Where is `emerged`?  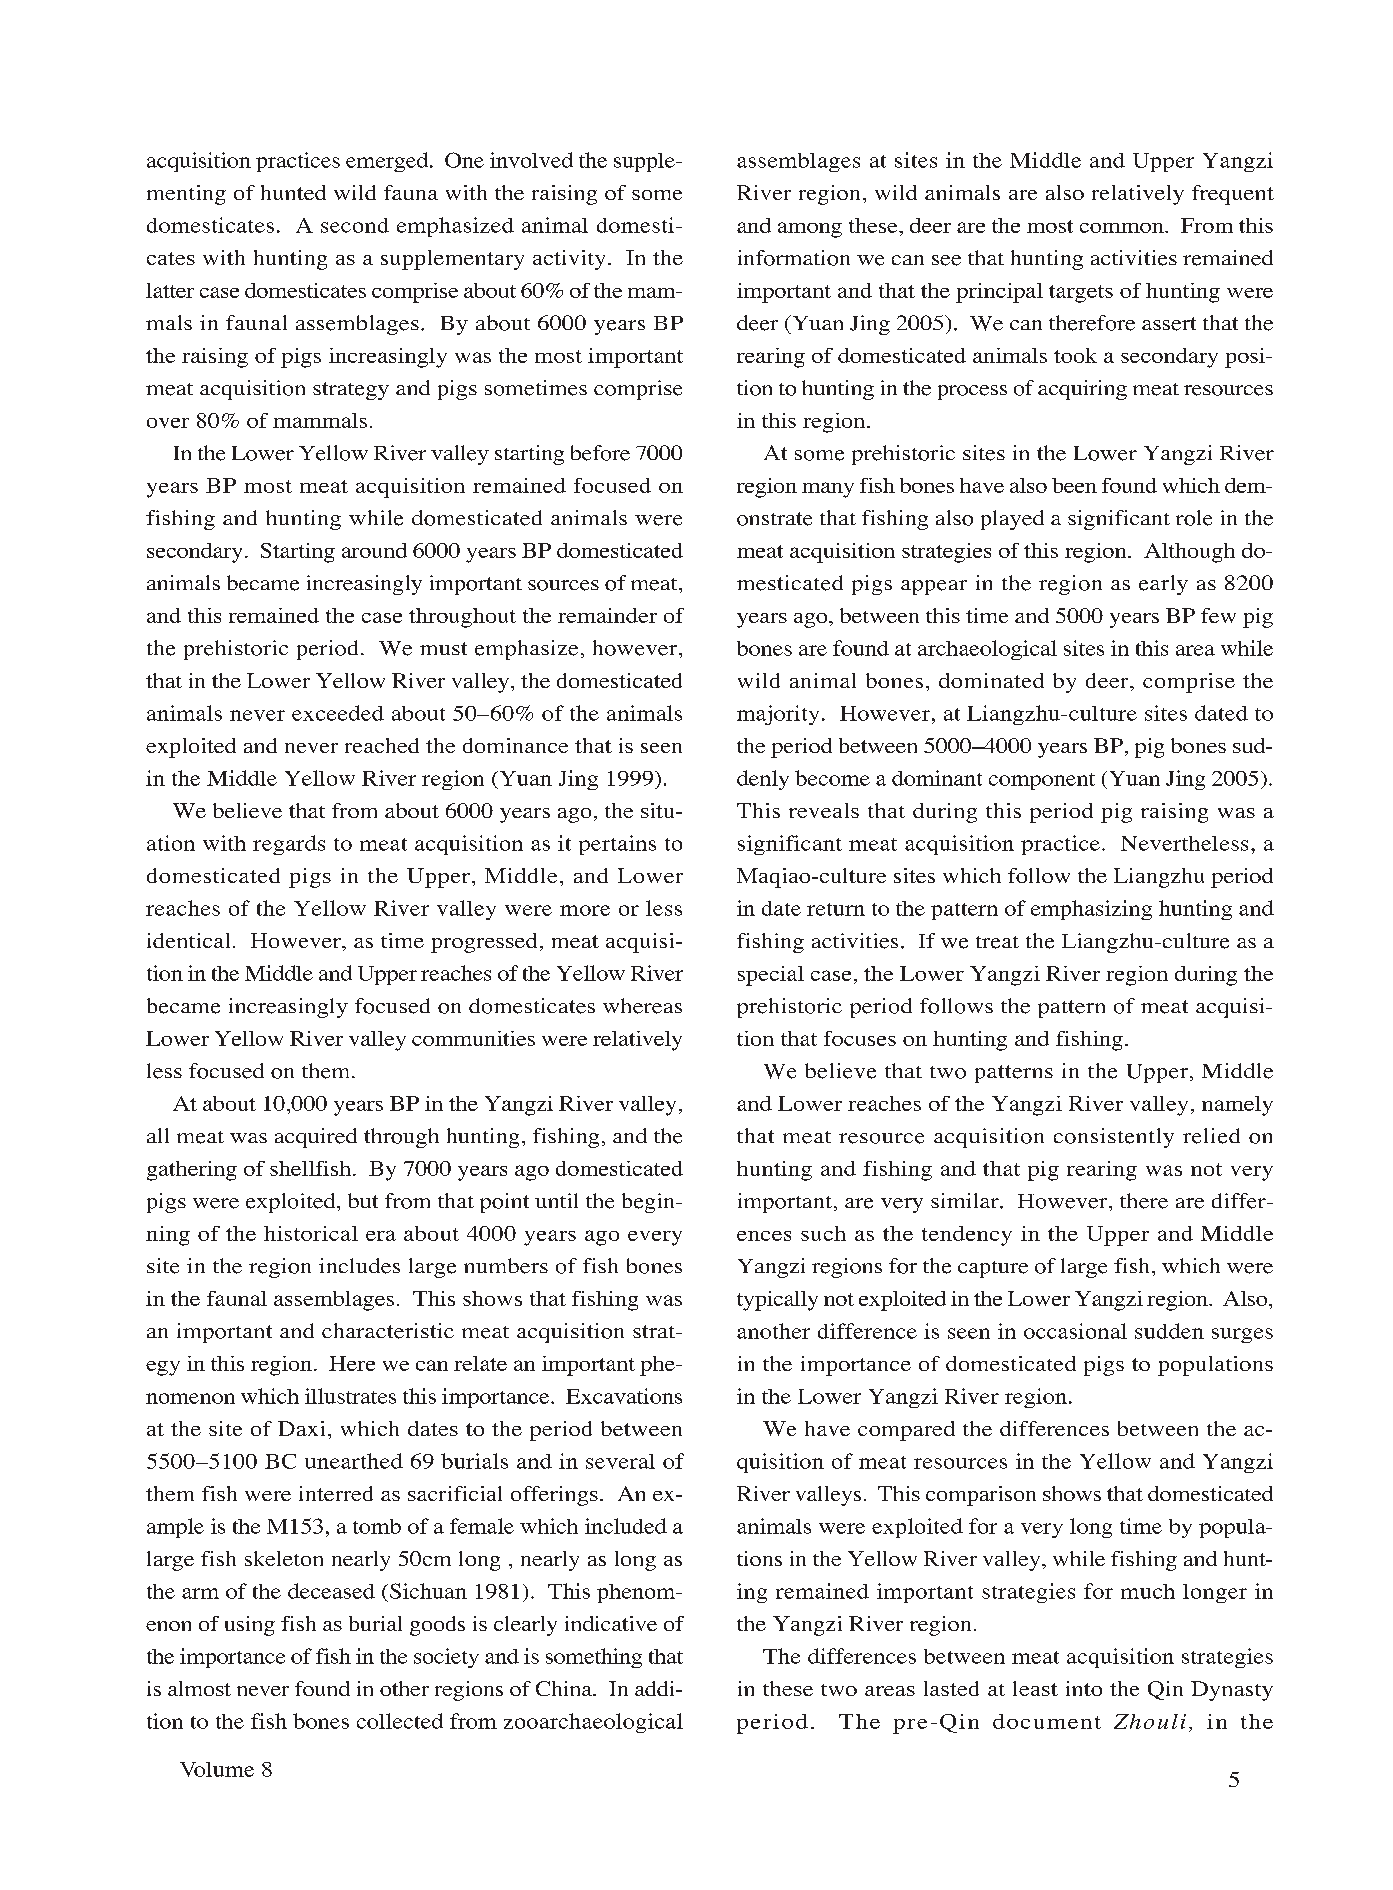 emerged is located at coordinates (388, 162).
